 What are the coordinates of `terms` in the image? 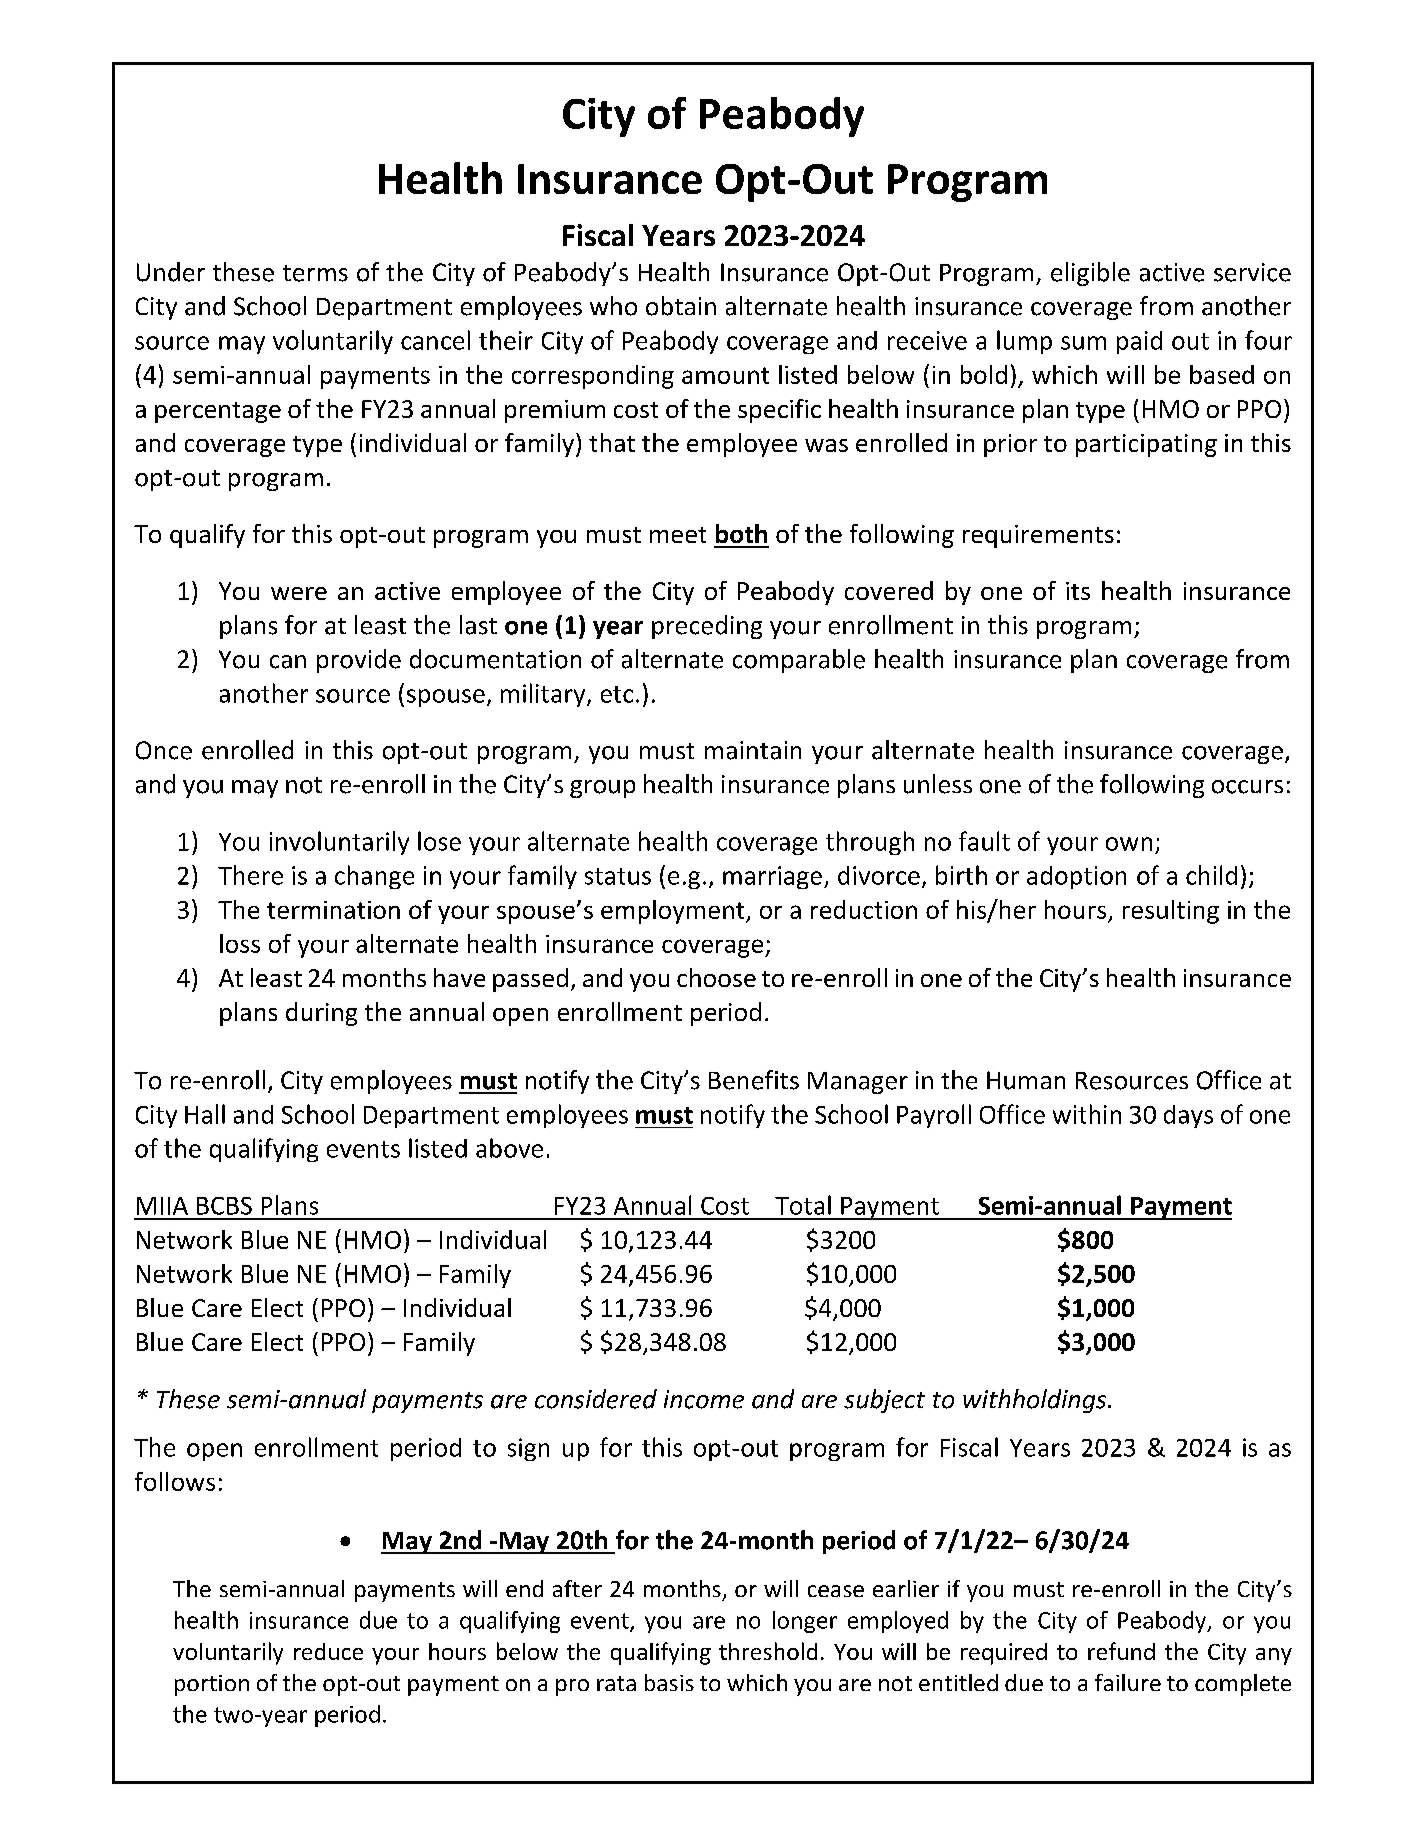 It's located at (315, 273).
